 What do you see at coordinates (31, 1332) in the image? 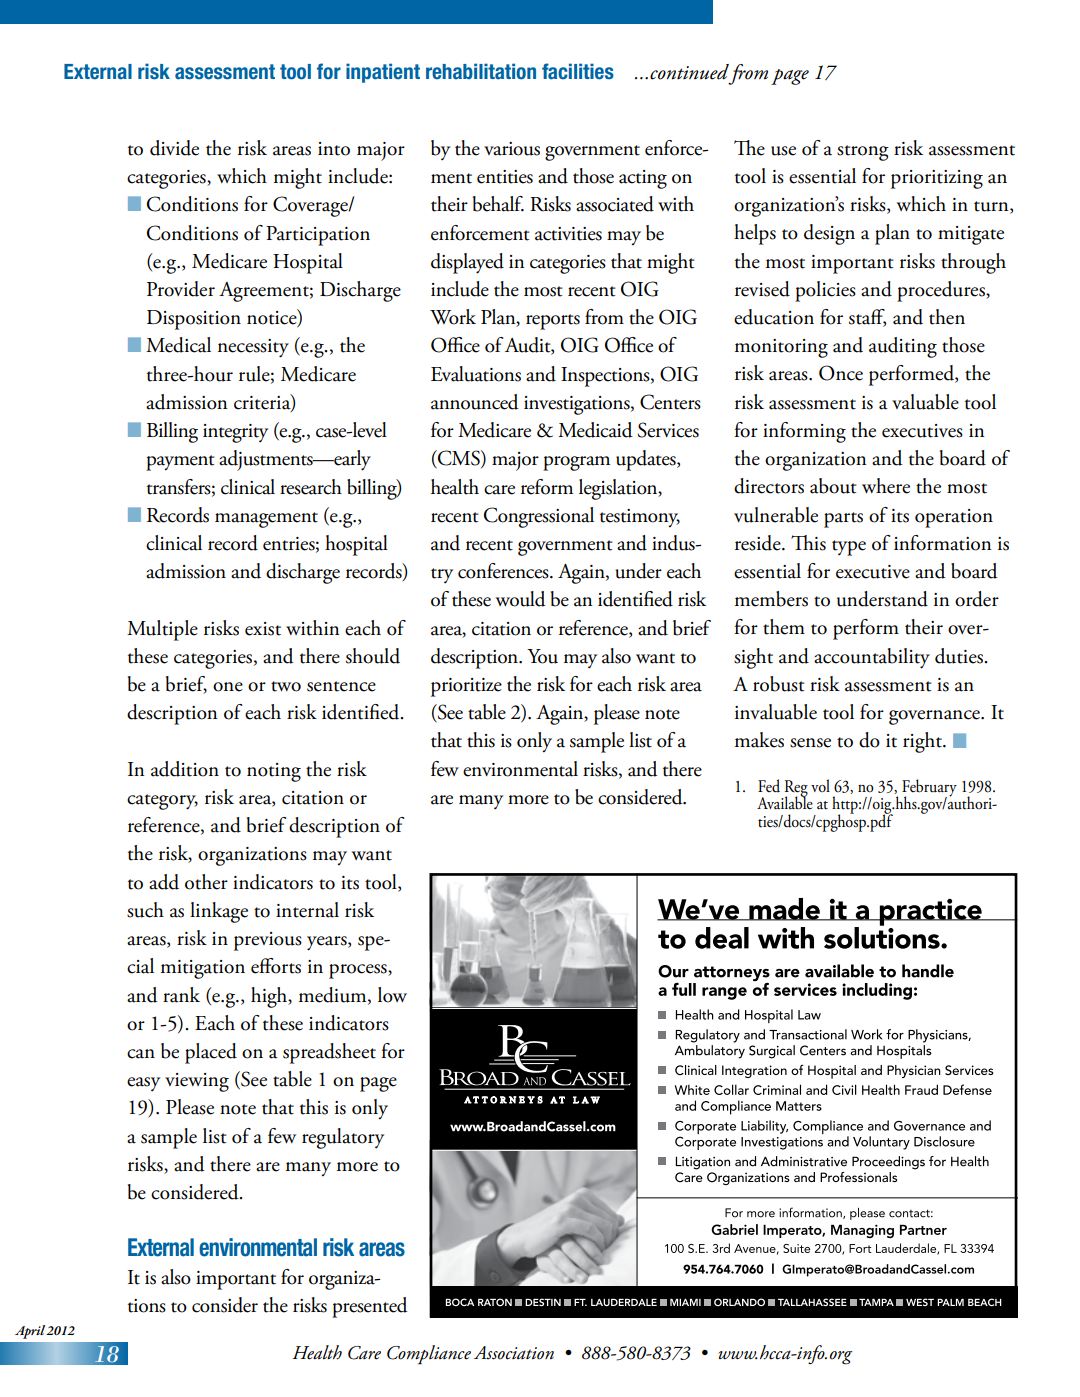
I see `April` at bounding box center [31, 1332].
